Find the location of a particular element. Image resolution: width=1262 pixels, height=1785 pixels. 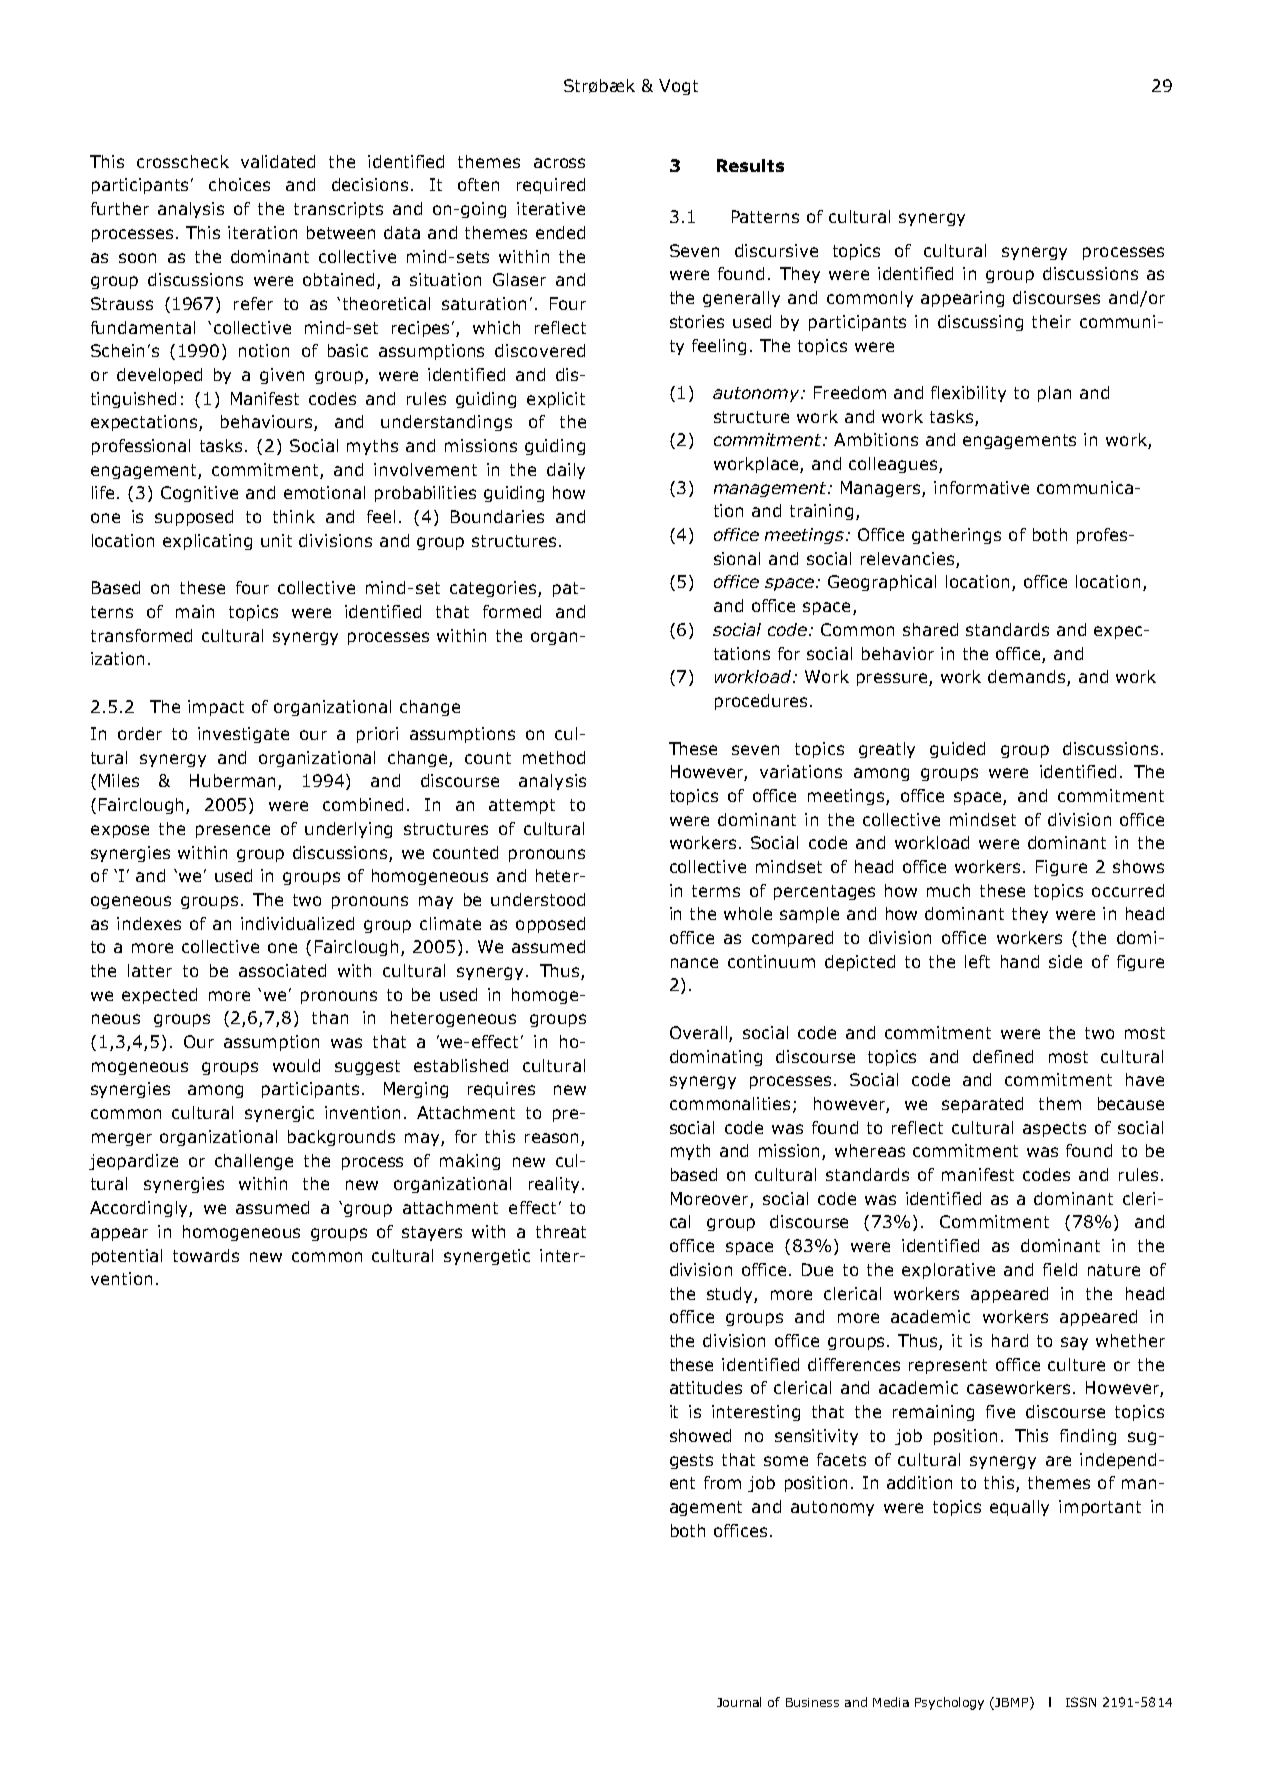

Journal is located at coordinates (739, 1702).
